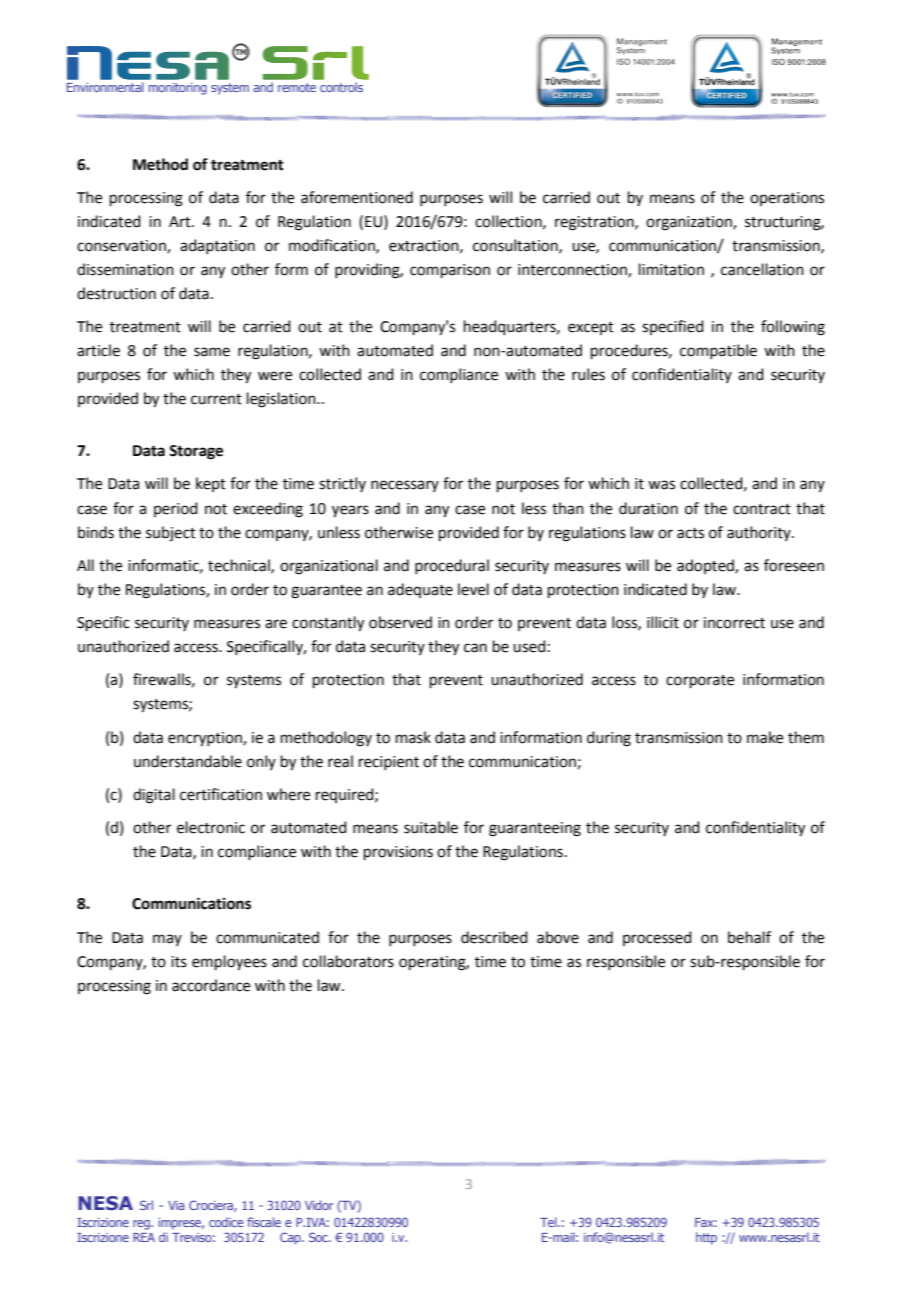  Describe the element at coordinates (787, 199) in the screenshot. I see `operations` at that location.
